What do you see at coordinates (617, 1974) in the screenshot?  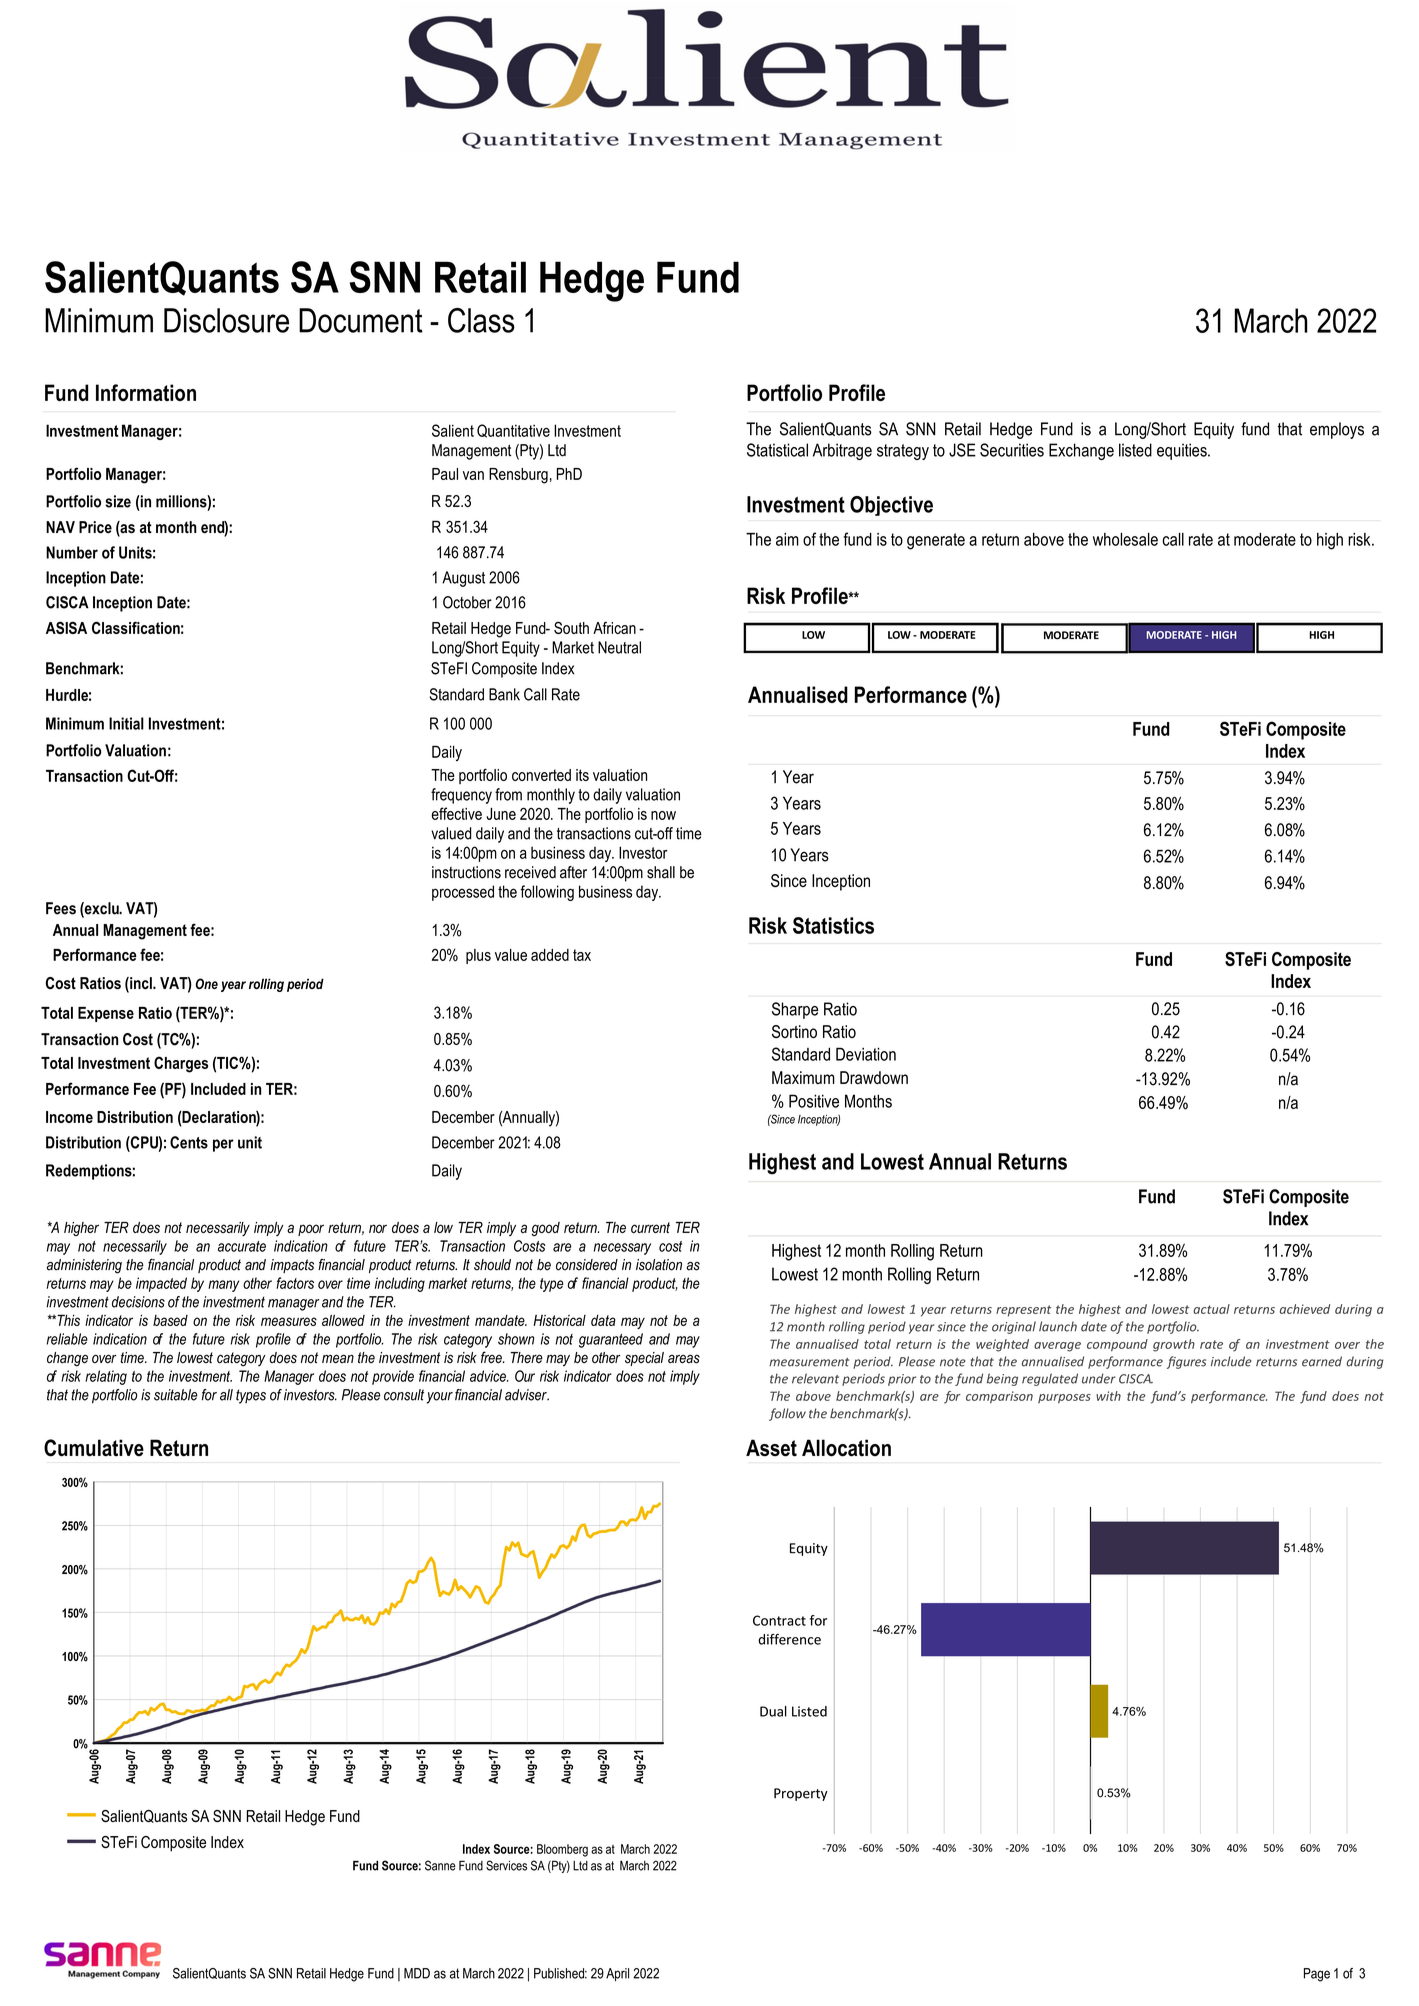 I see `April` at bounding box center [617, 1974].
